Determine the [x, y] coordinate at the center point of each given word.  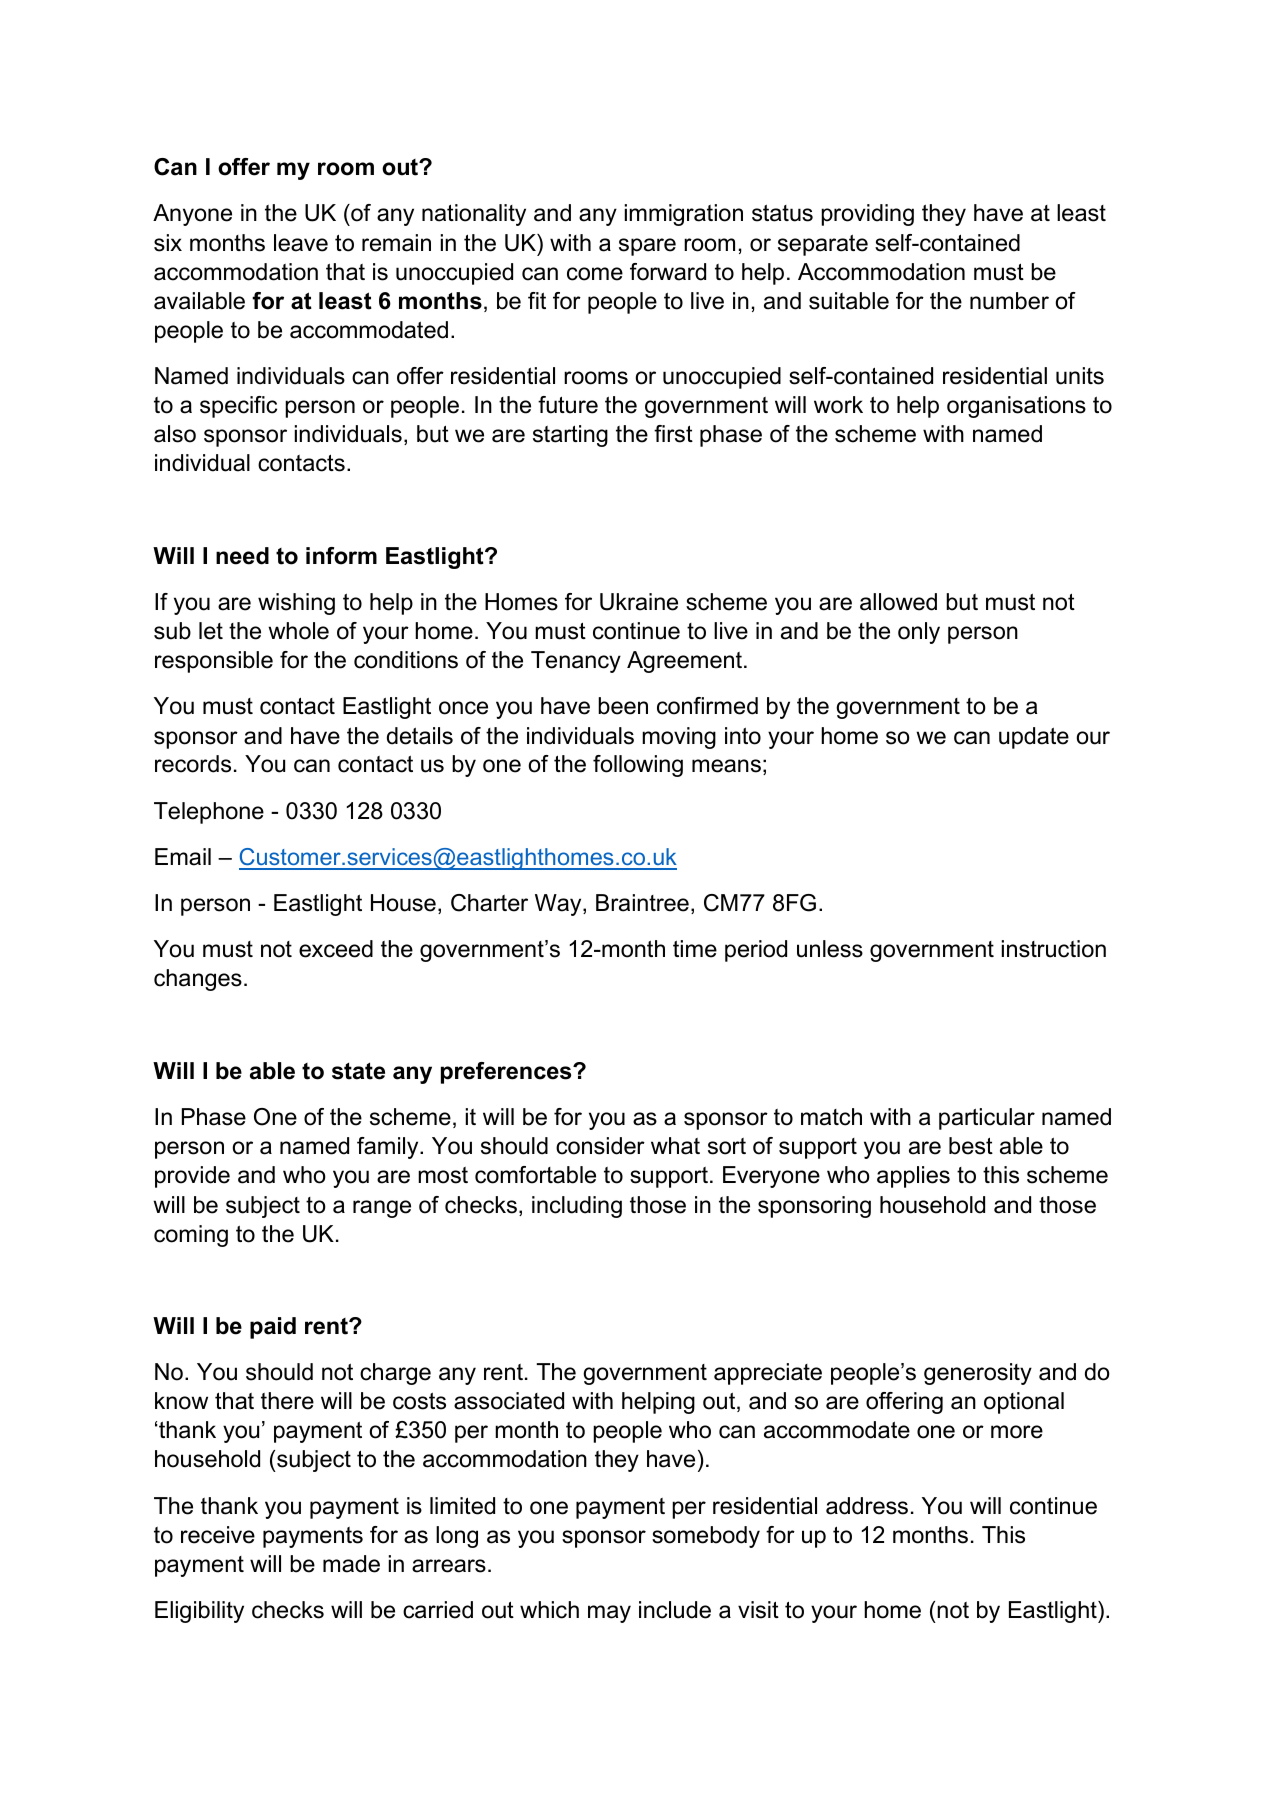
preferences [507, 1073]
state [358, 1071]
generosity [978, 1374]
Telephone [209, 813]
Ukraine [639, 602]
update [1034, 738]
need [242, 556]
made [351, 1564]
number [1009, 301]
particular [987, 1119]
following [638, 766]
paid [273, 1328]
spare [647, 247]
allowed [898, 602]
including [577, 1207]
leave [301, 243]
